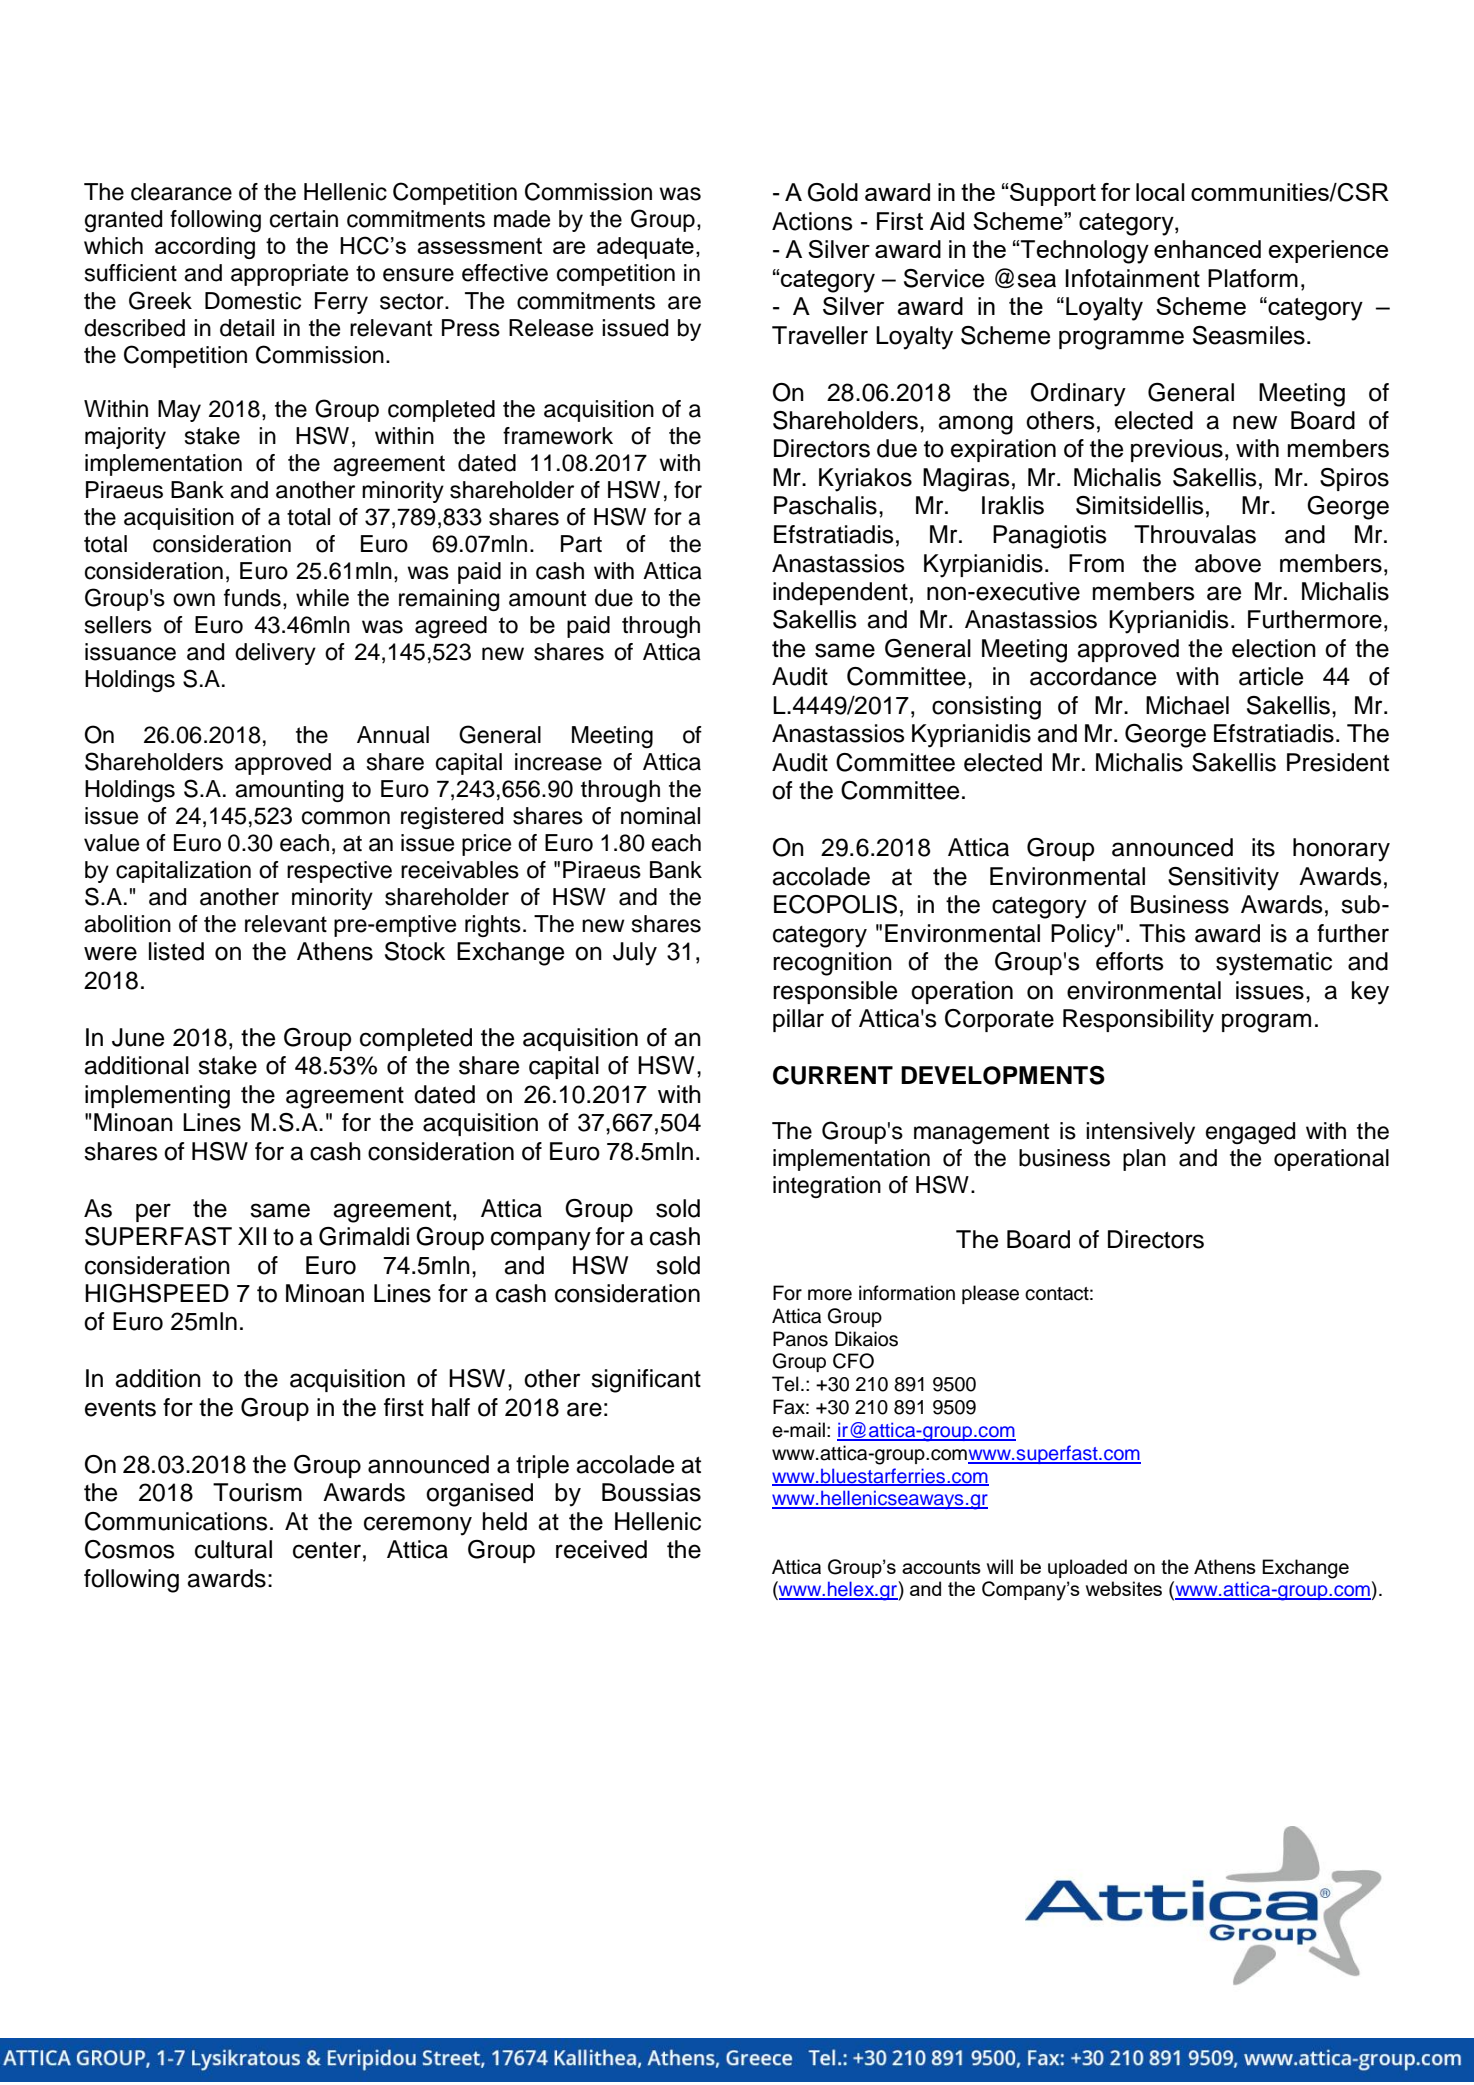 This screenshot has height=2085, width=1474. What do you see at coordinates (1124, 1588) in the screenshot?
I see `websites` at bounding box center [1124, 1588].
